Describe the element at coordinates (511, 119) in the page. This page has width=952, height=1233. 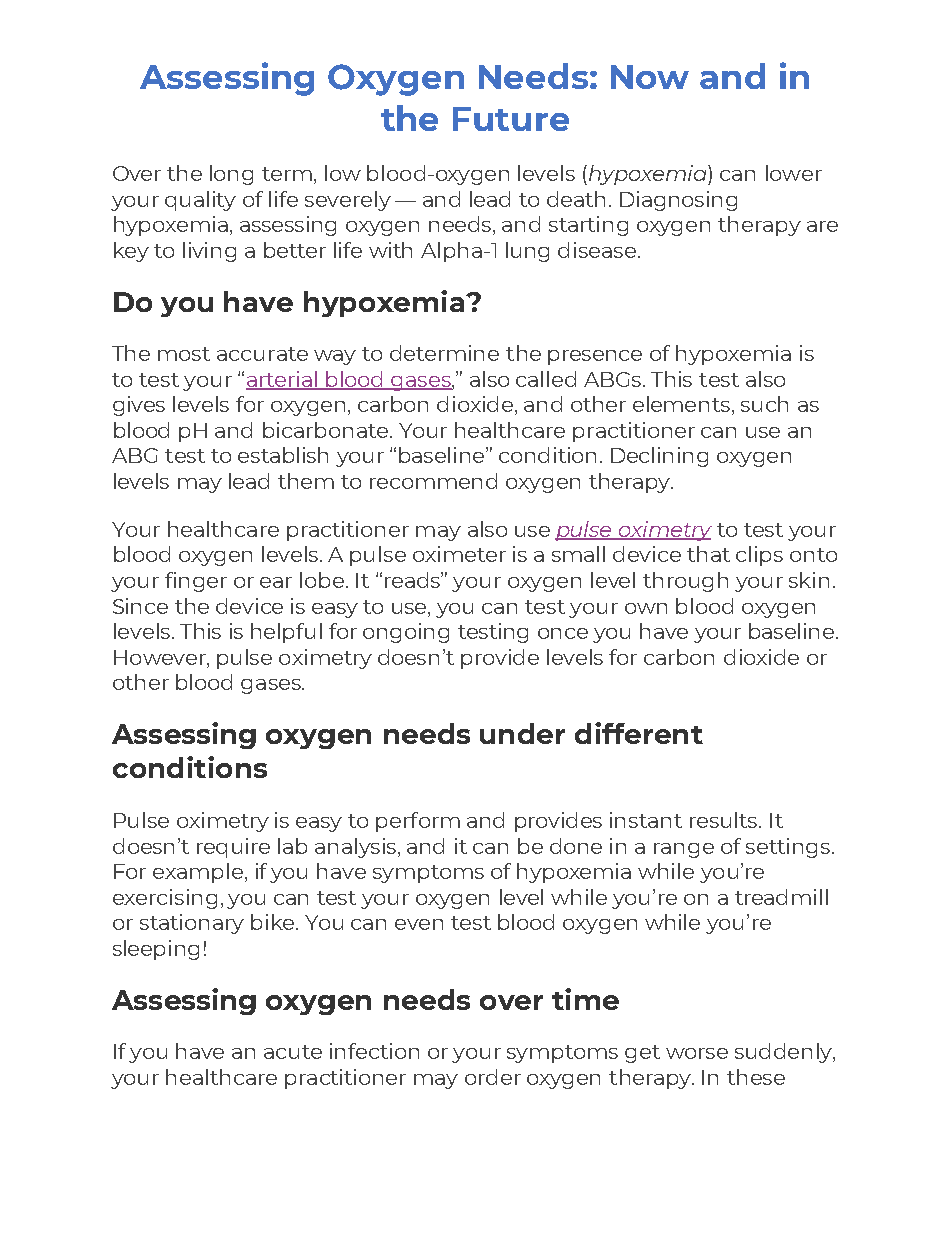
I see `Future` at that location.
